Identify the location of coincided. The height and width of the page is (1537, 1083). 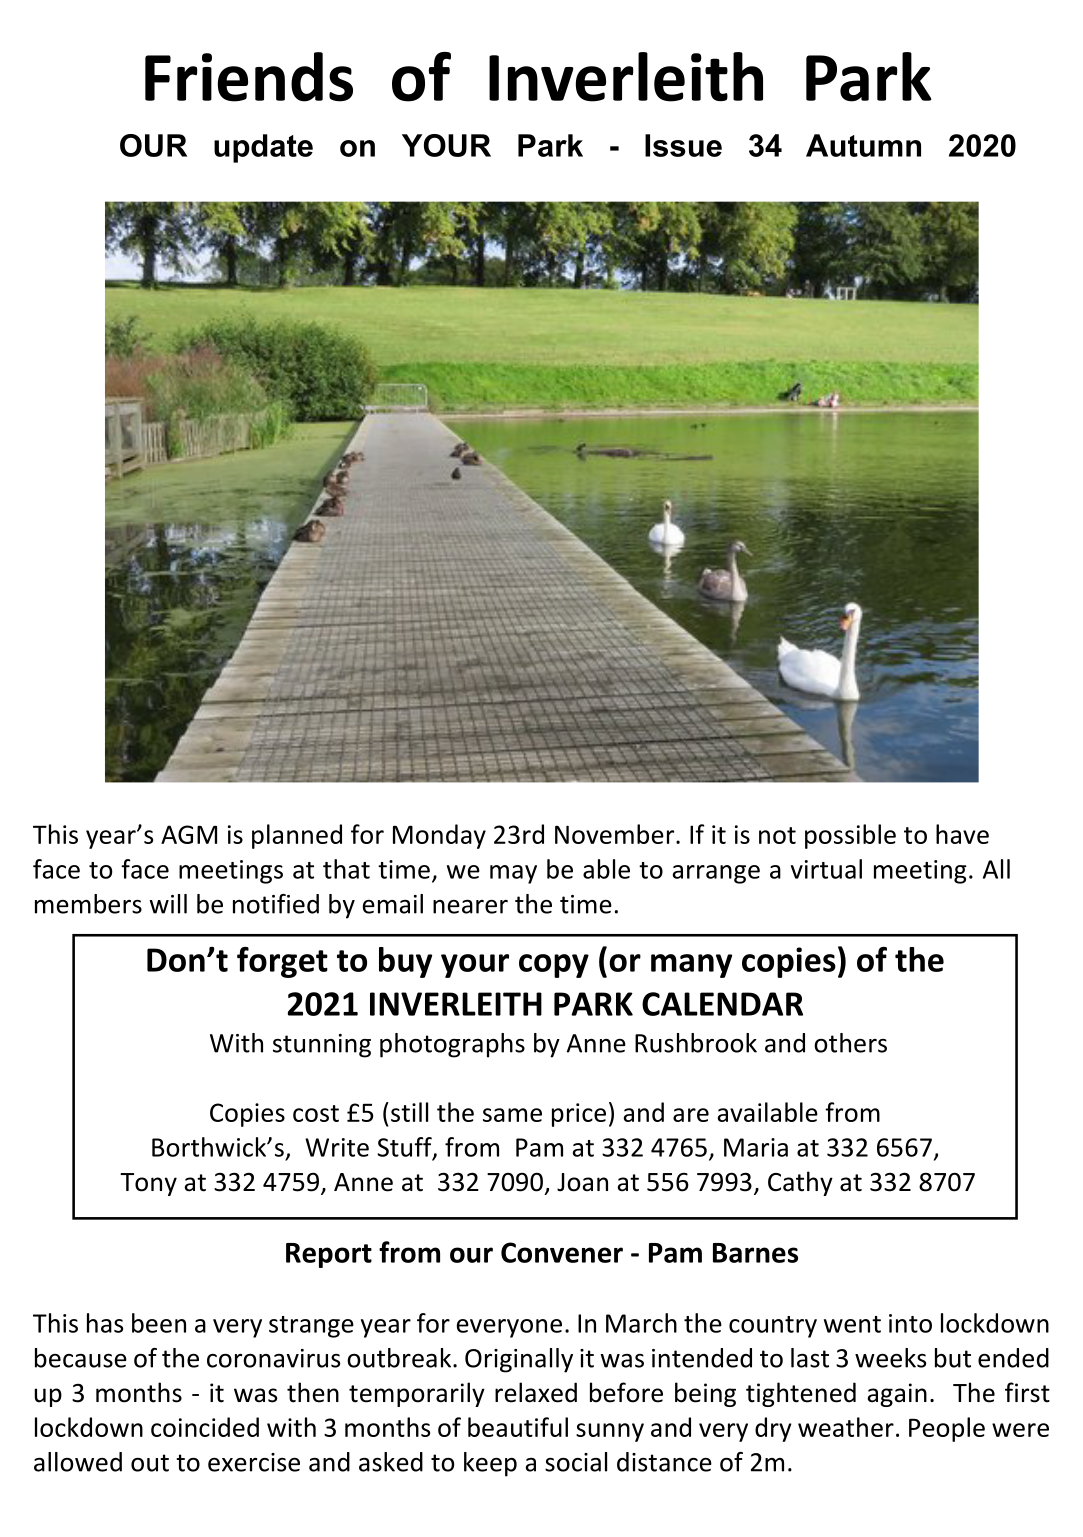
(205, 1427).
